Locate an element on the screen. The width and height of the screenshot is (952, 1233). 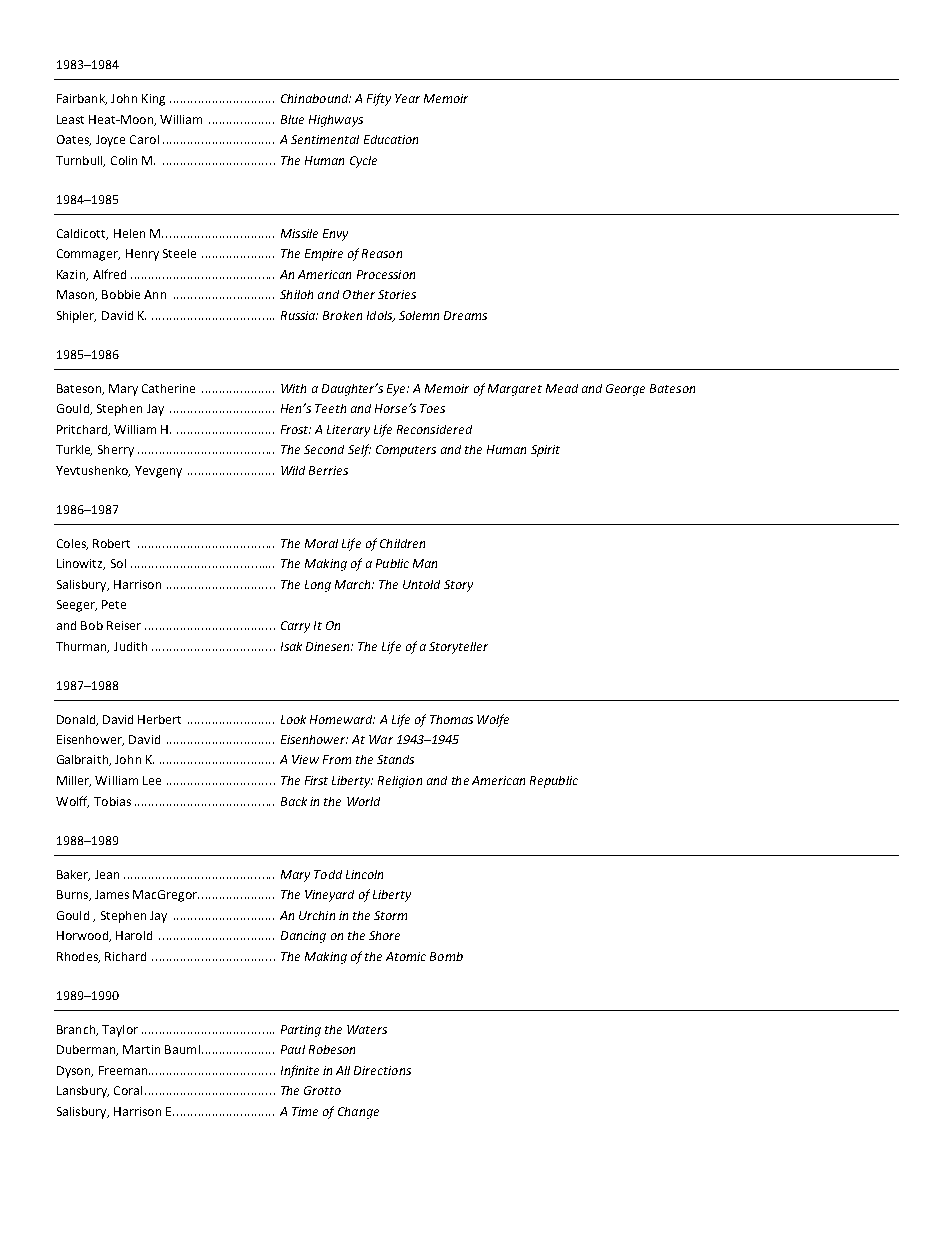
From is located at coordinates (337, 759).
